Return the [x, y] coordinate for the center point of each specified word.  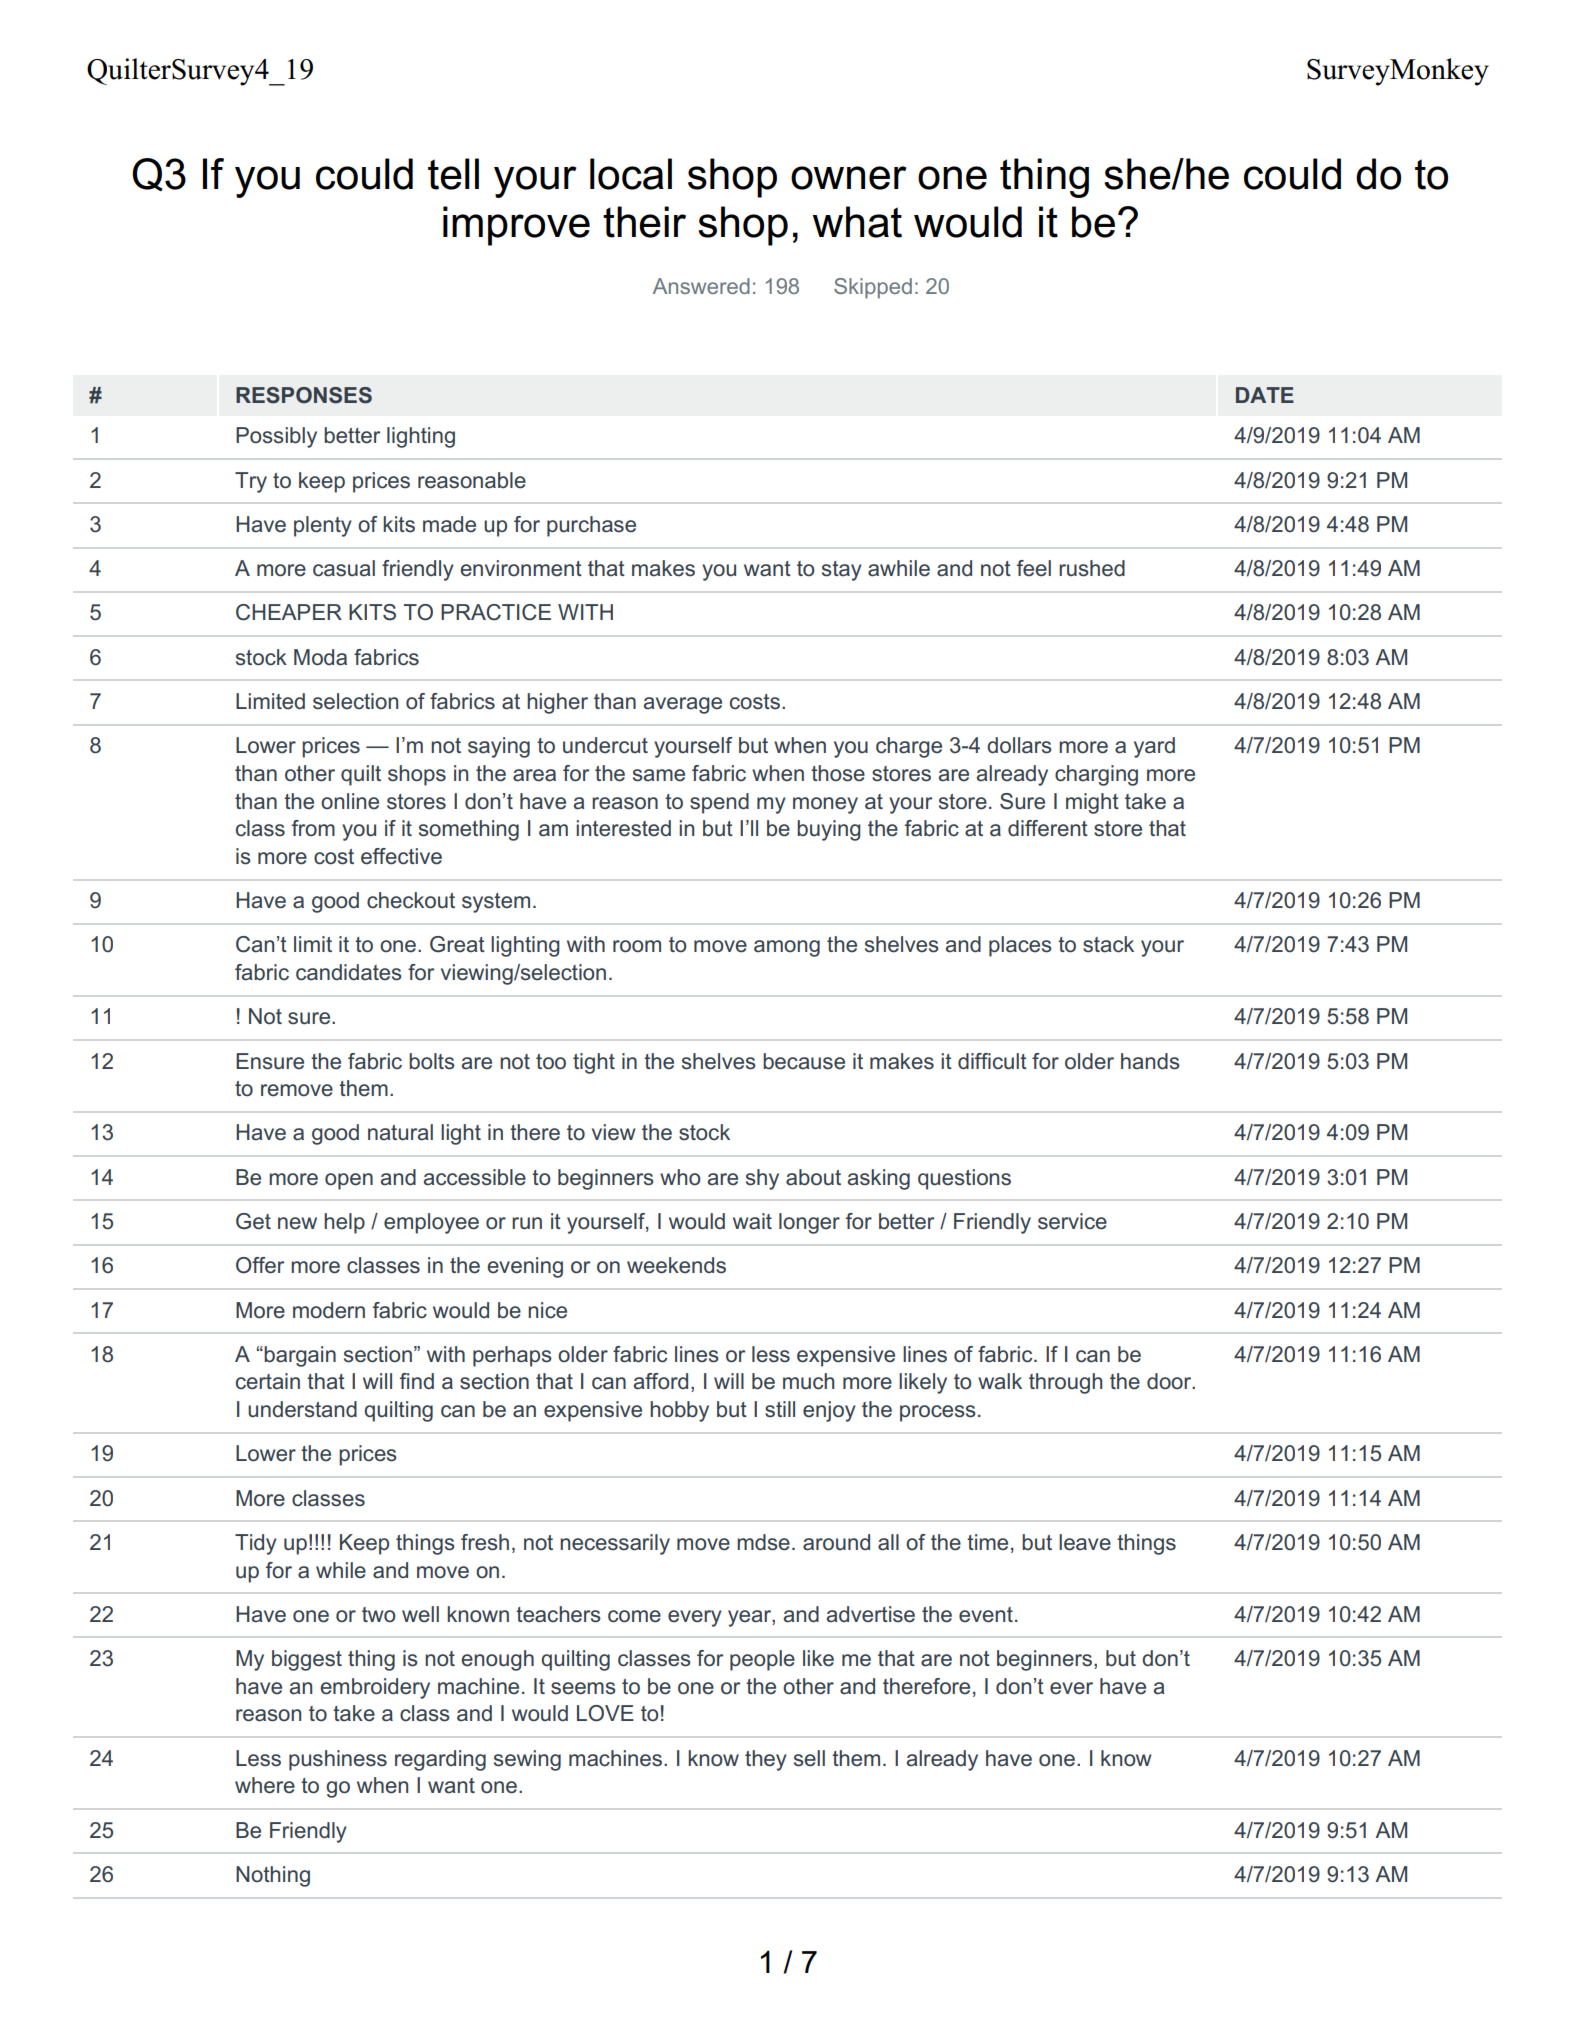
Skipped [873, 288]
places [1020, 946]
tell [453, 174]
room [637, 946]
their [644, 222]
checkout [411, 900]
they [766, 1760]
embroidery [375, 1688]
